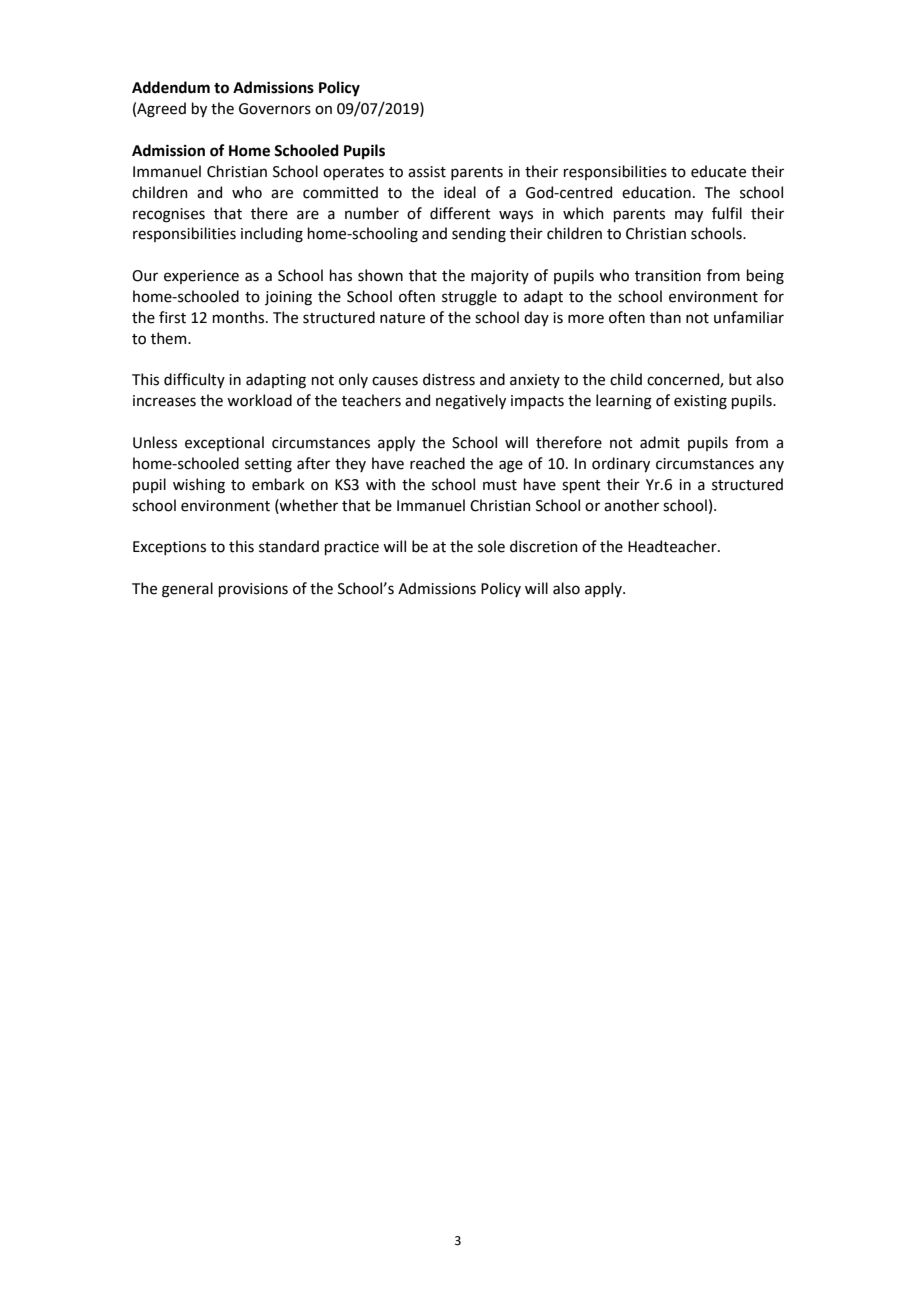 This document has width=924, height=1308. Describe the element at coordinates (259, 400) in the document. I see `workload` at that location.
